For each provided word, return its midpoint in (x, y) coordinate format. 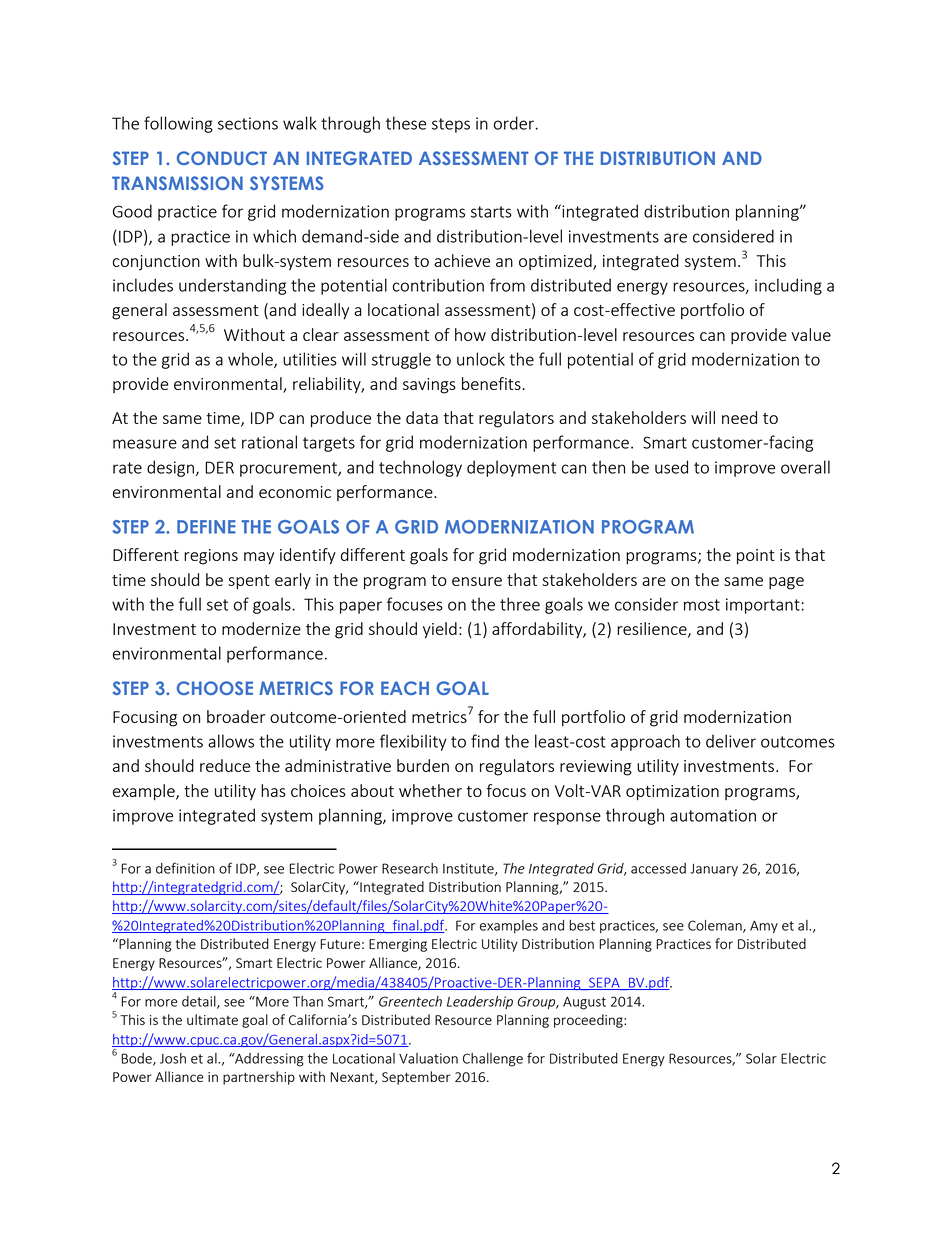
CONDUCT (222, 158)
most (702, 605)
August (584, 1003)
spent (249, 582)
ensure (477, 581)
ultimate (212, 1019)
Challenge (493, 1060)
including (788, 286)
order (515, 123)
